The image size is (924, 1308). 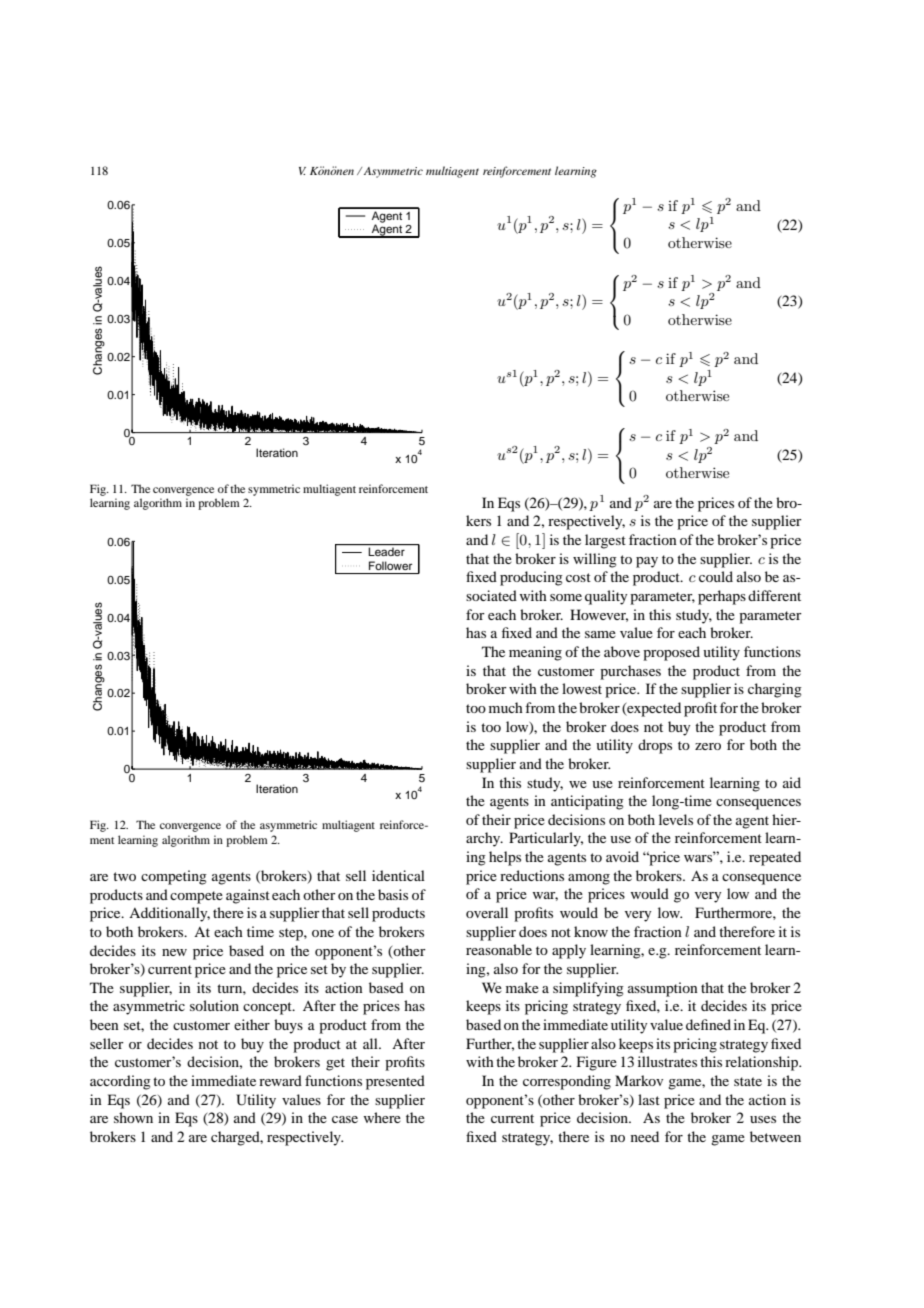 What do you see at coordinates (174, 877) in the image?
I see `competing` at bounding box center [174, 877].
